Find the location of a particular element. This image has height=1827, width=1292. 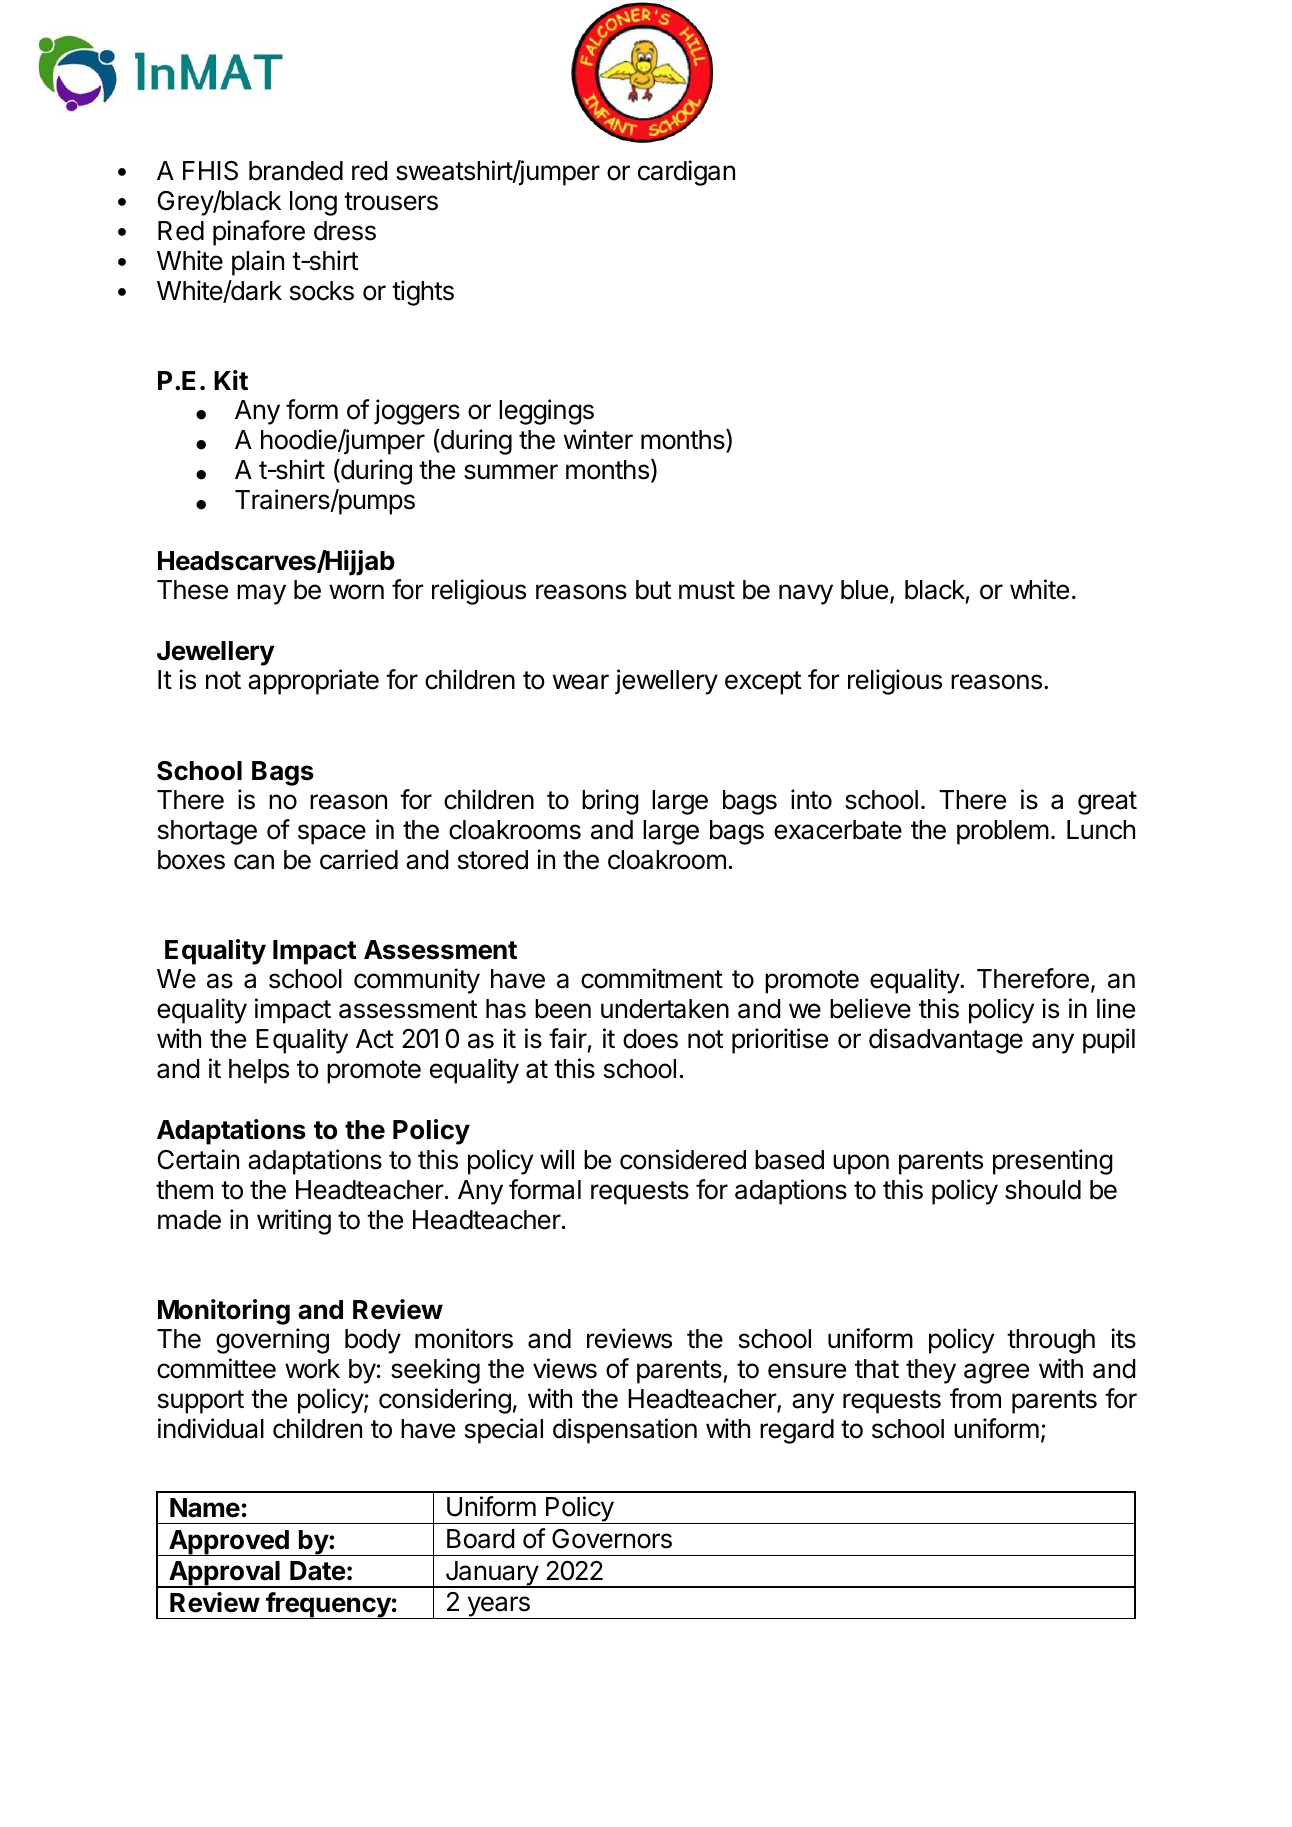

Governors is located at coordinates (612, 1539).
